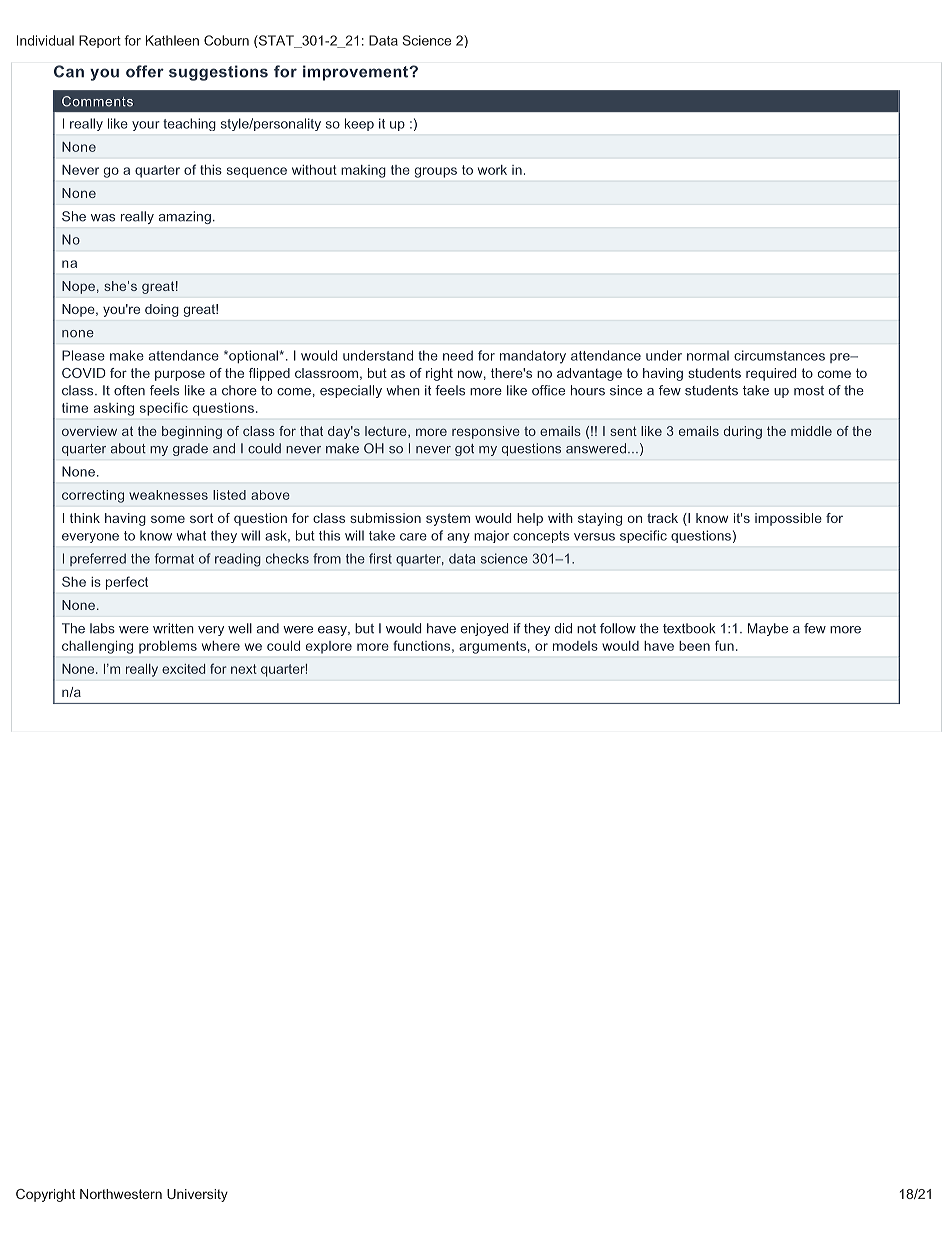 This image has width=952, height=1233. Describe the element at coordinates (492, 170) in the image. I see `work` at that location.
